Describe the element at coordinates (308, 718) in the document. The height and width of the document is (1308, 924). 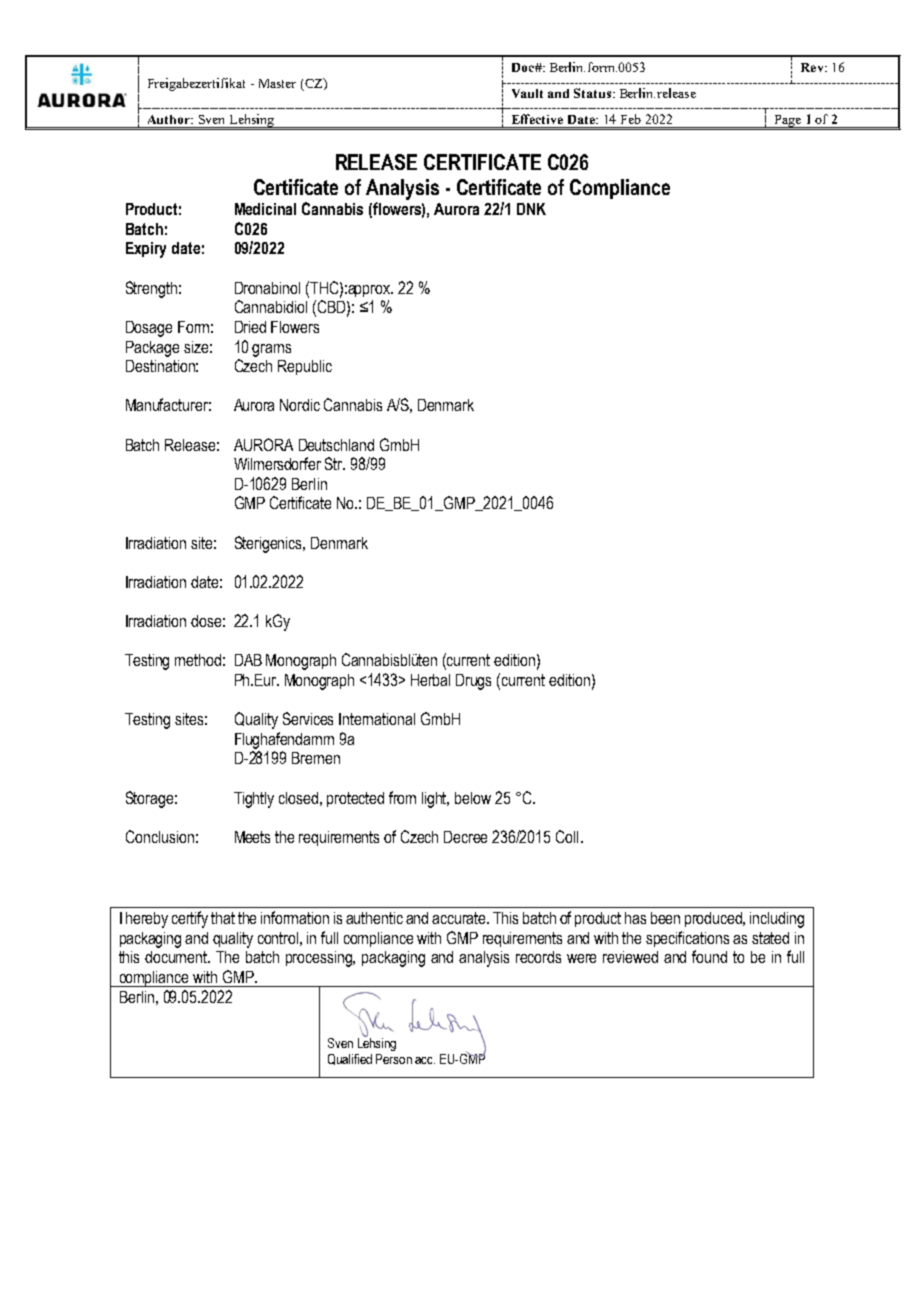
I see `Services` at that location.
